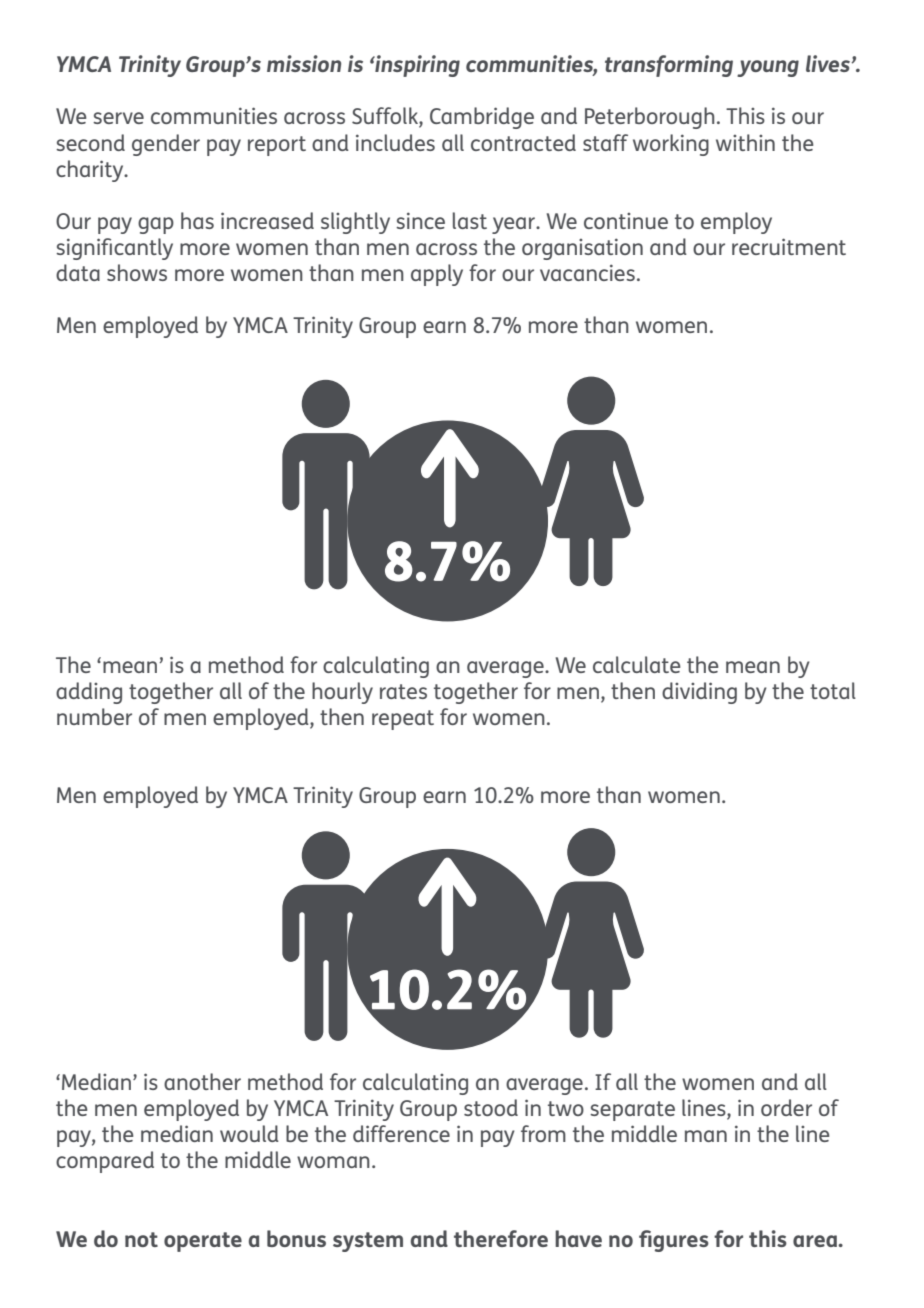  What do you see at coordinates (768, 68) in the image?
I see `young` at bounding box center [768, 68].
